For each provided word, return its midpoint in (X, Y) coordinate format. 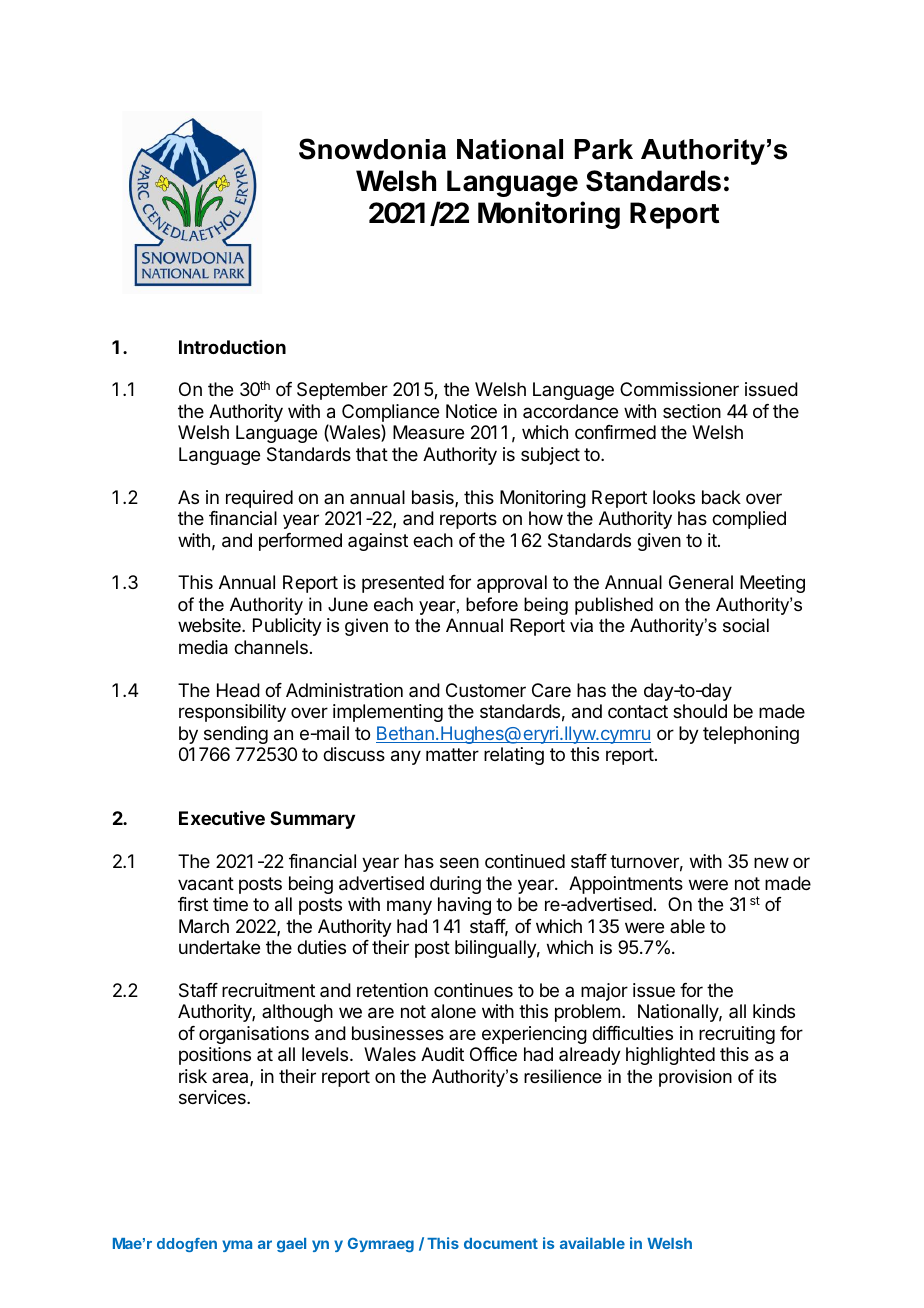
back (721, 497)
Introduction (232, 347)
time (230, 904)
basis (434, 498)
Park (603, 149)
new (771, 862)
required (259, 499)
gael (291, 1245)
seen (459, 862)
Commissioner (679, 389)
